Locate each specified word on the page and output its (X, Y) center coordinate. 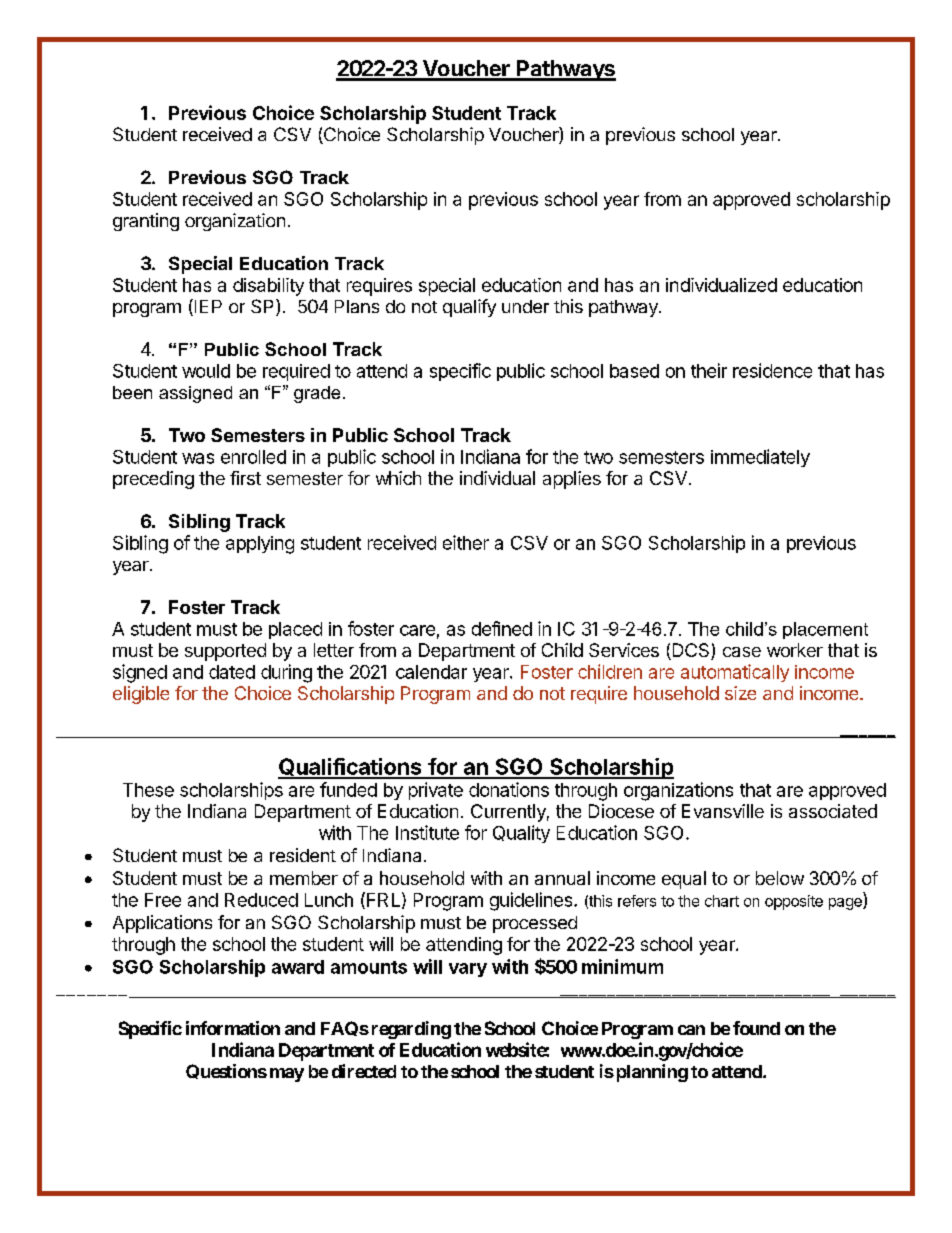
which (398, 478)
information (233, 1028)
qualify (469, 308)
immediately (760, 458)
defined (502, 628)
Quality (521, 834)
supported (225, 652)
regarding (411, 1030)
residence (772, 370)
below (780, 878)
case (742, 652)
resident (303, 855)
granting (146, 222)
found (756, 1028)
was (198, 458)
